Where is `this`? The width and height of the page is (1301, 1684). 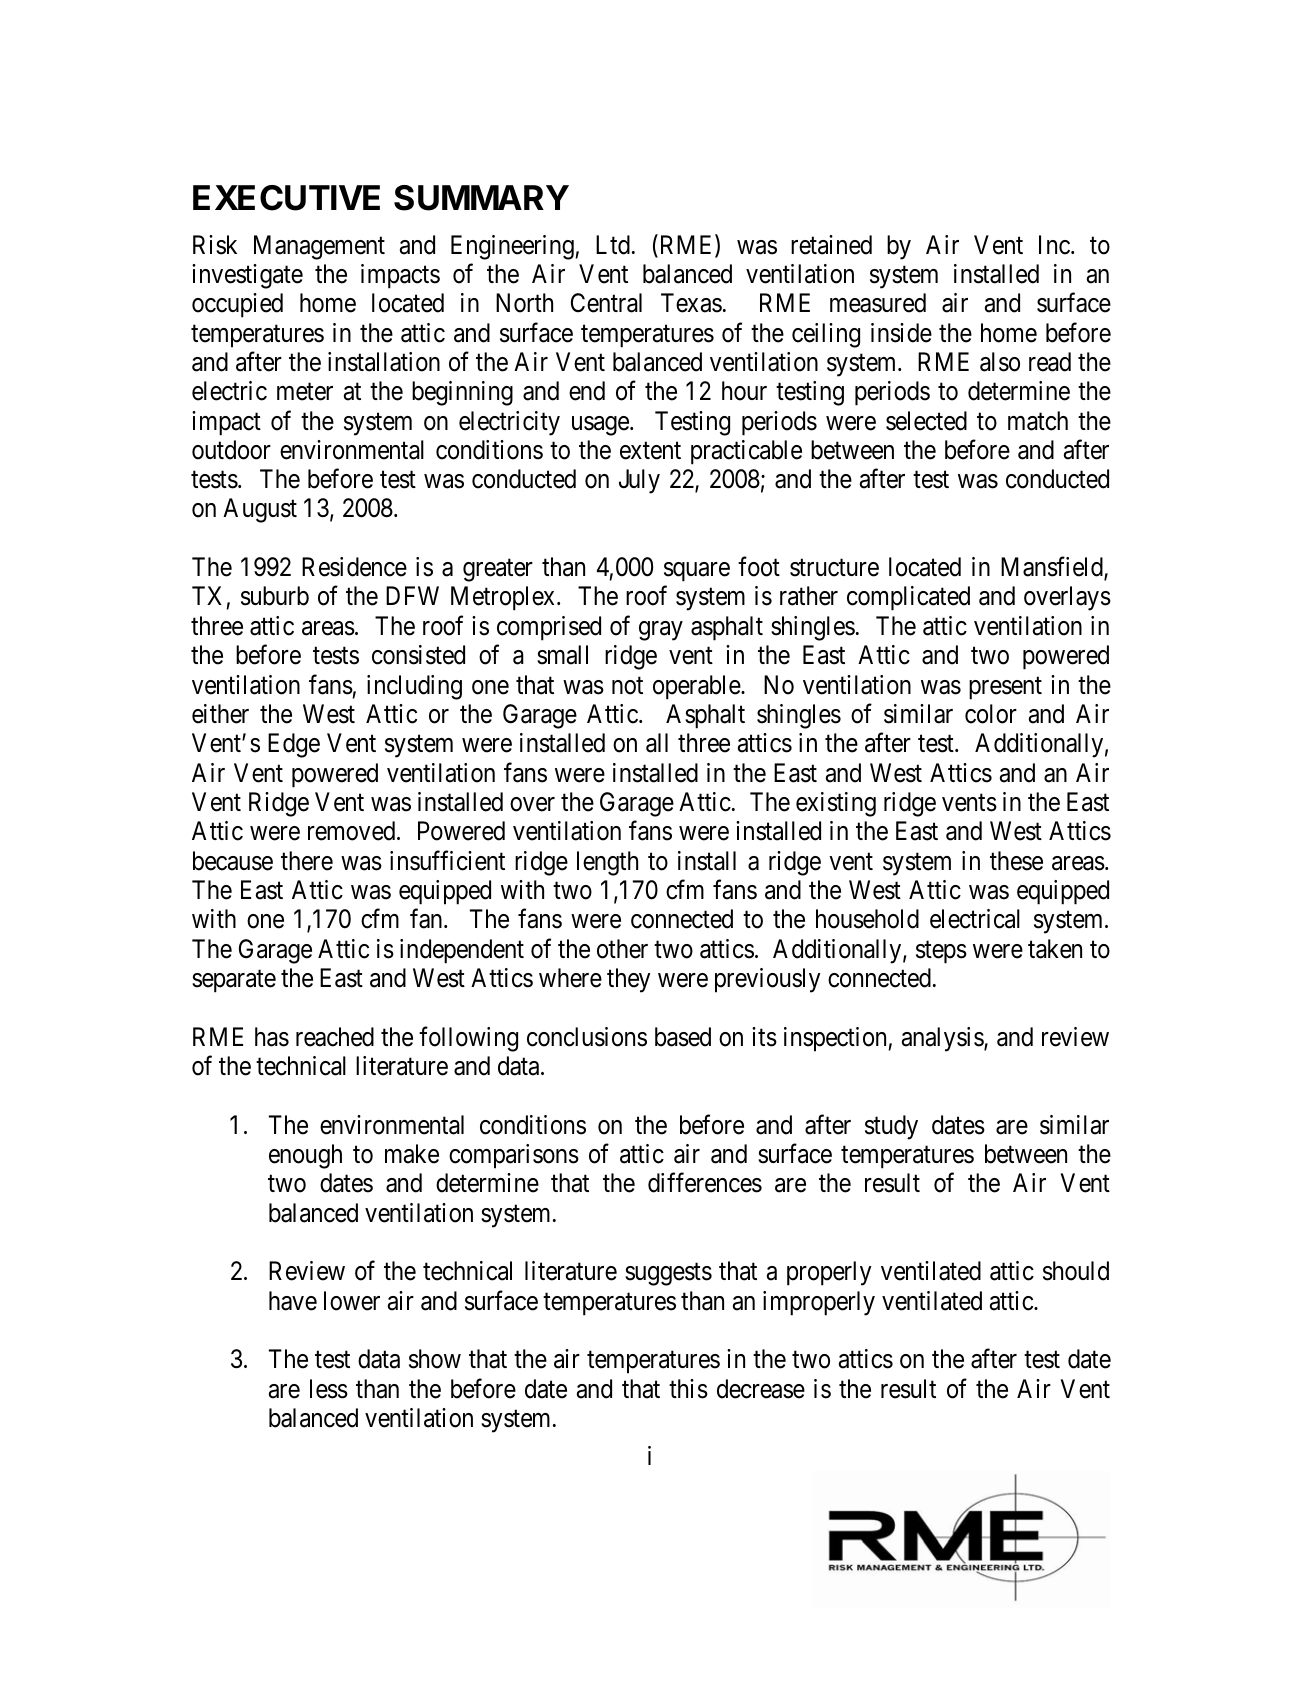
this is located at coordinates (688, 1389).
